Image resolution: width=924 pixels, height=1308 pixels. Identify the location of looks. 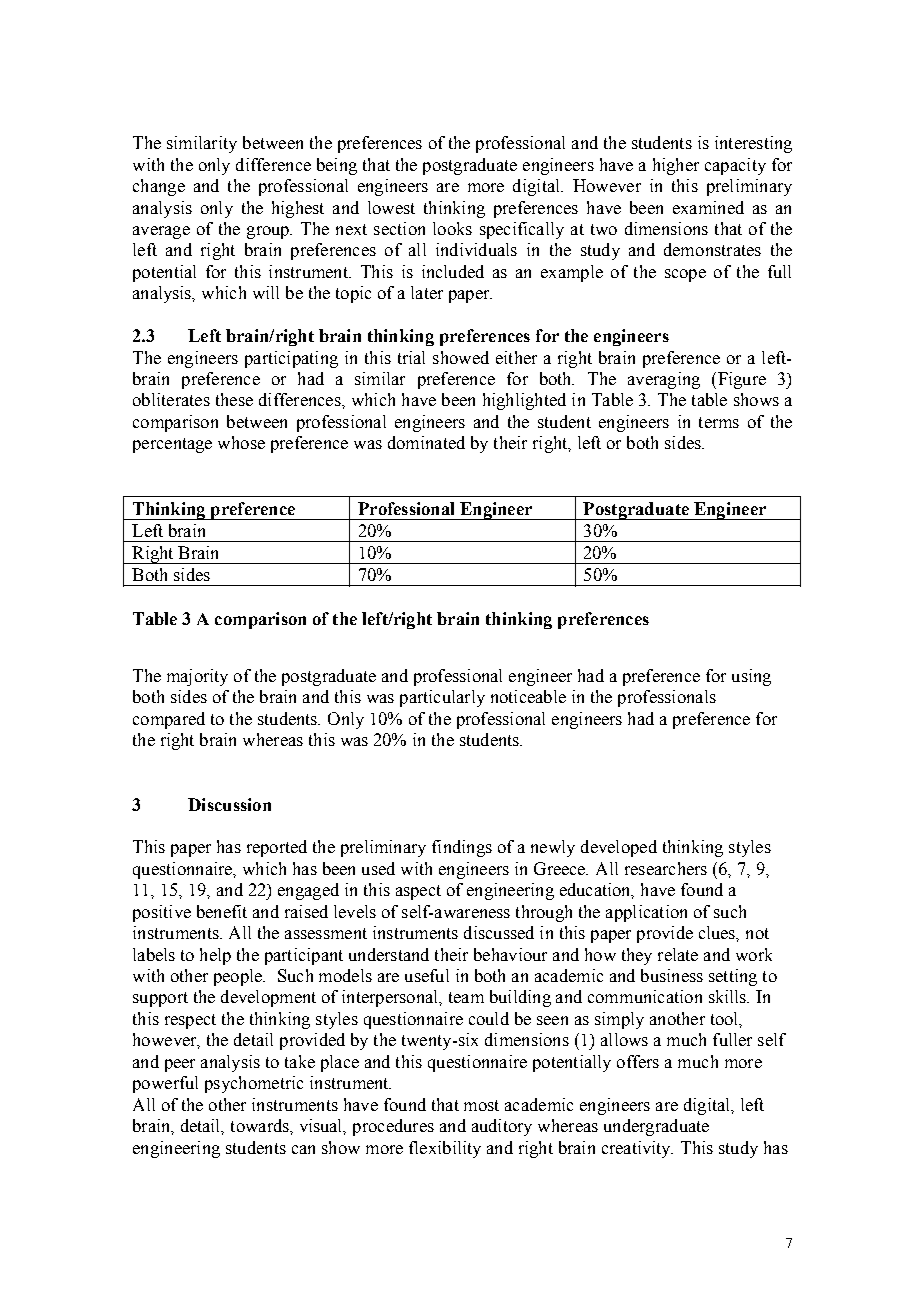
(452, 228).
